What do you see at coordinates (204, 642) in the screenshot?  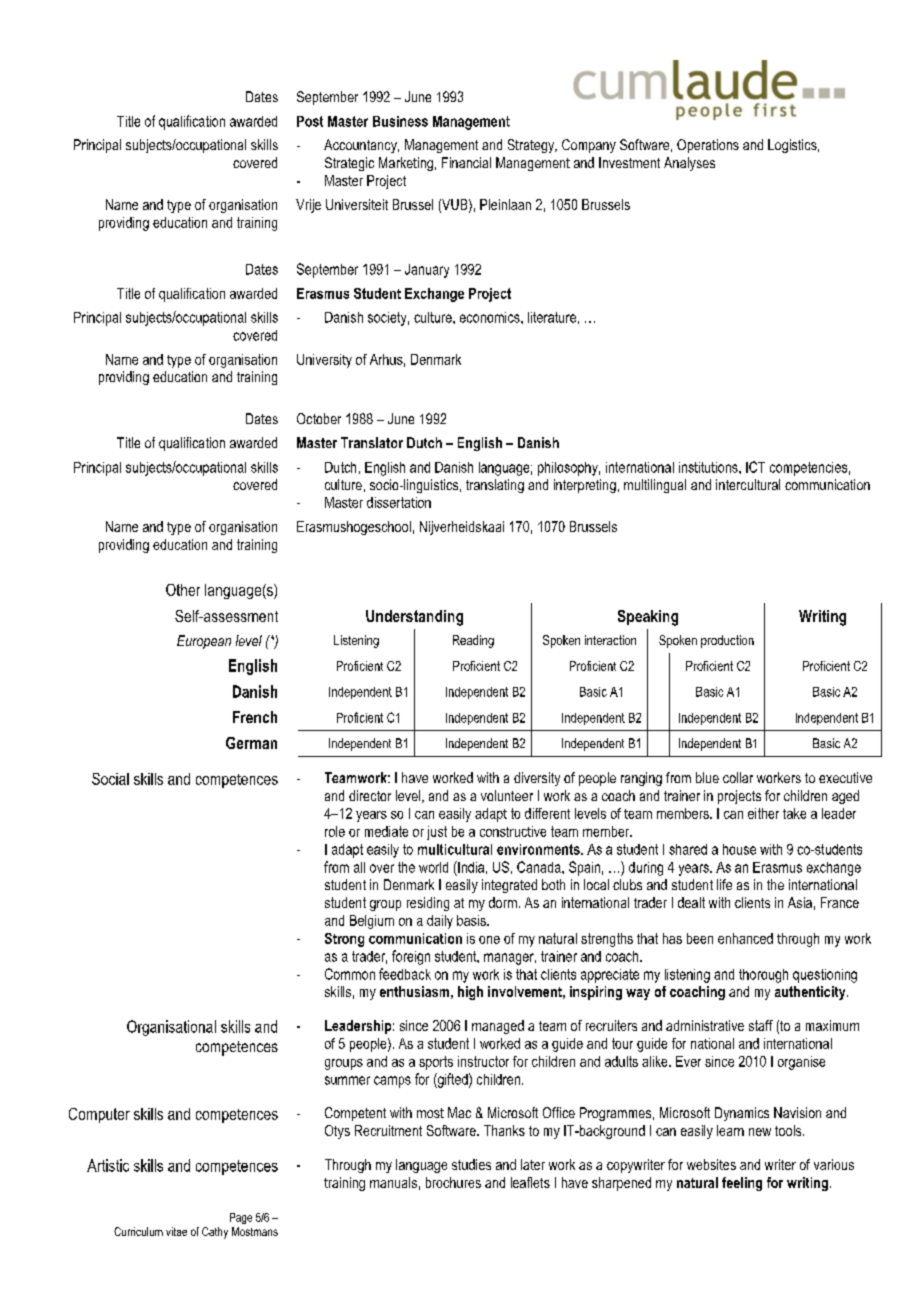 I see `European` at bounding box center [204, 642].
